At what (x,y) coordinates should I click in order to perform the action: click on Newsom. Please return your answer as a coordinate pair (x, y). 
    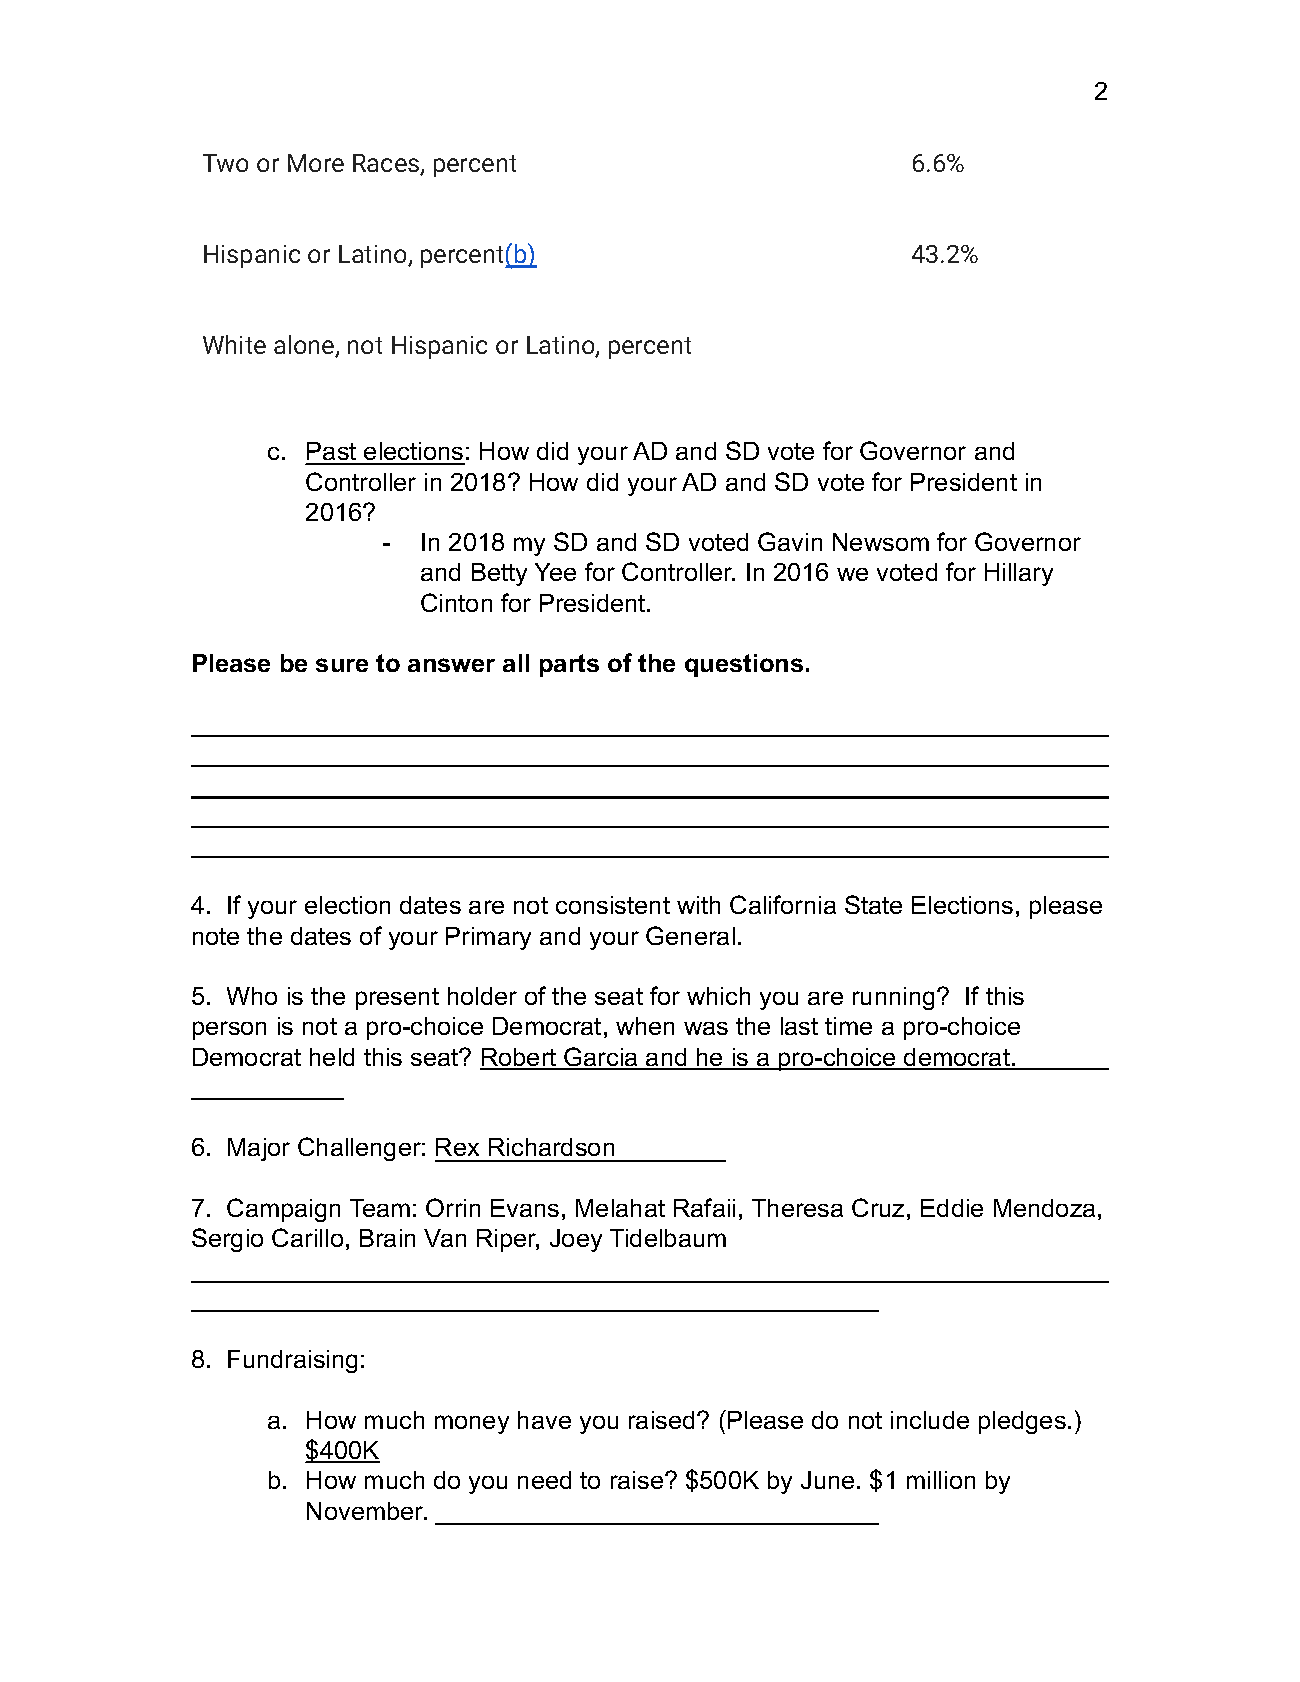
    Looking at the image, I should click on (881, 542).
